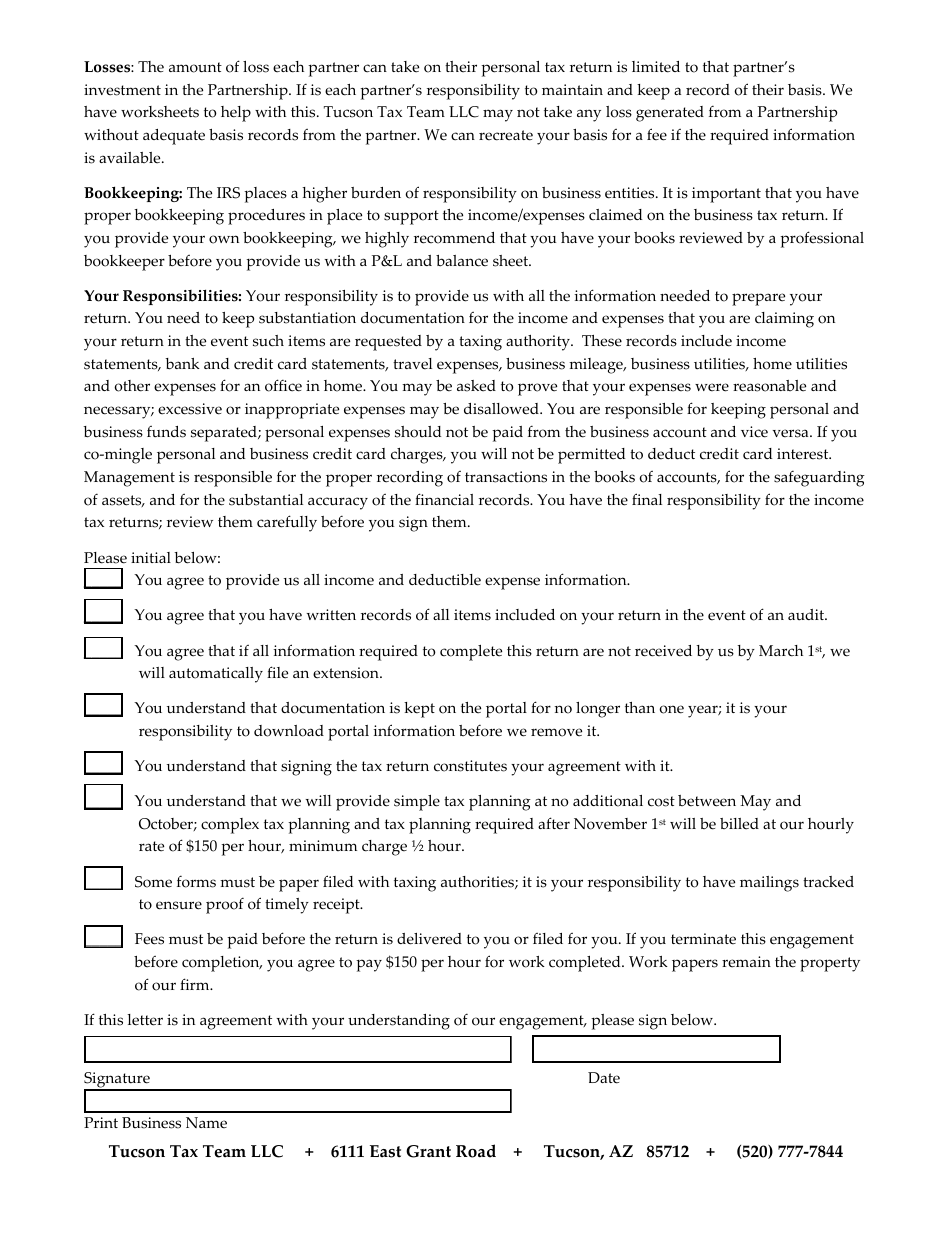  I want to click on written, so click(331, 615).
